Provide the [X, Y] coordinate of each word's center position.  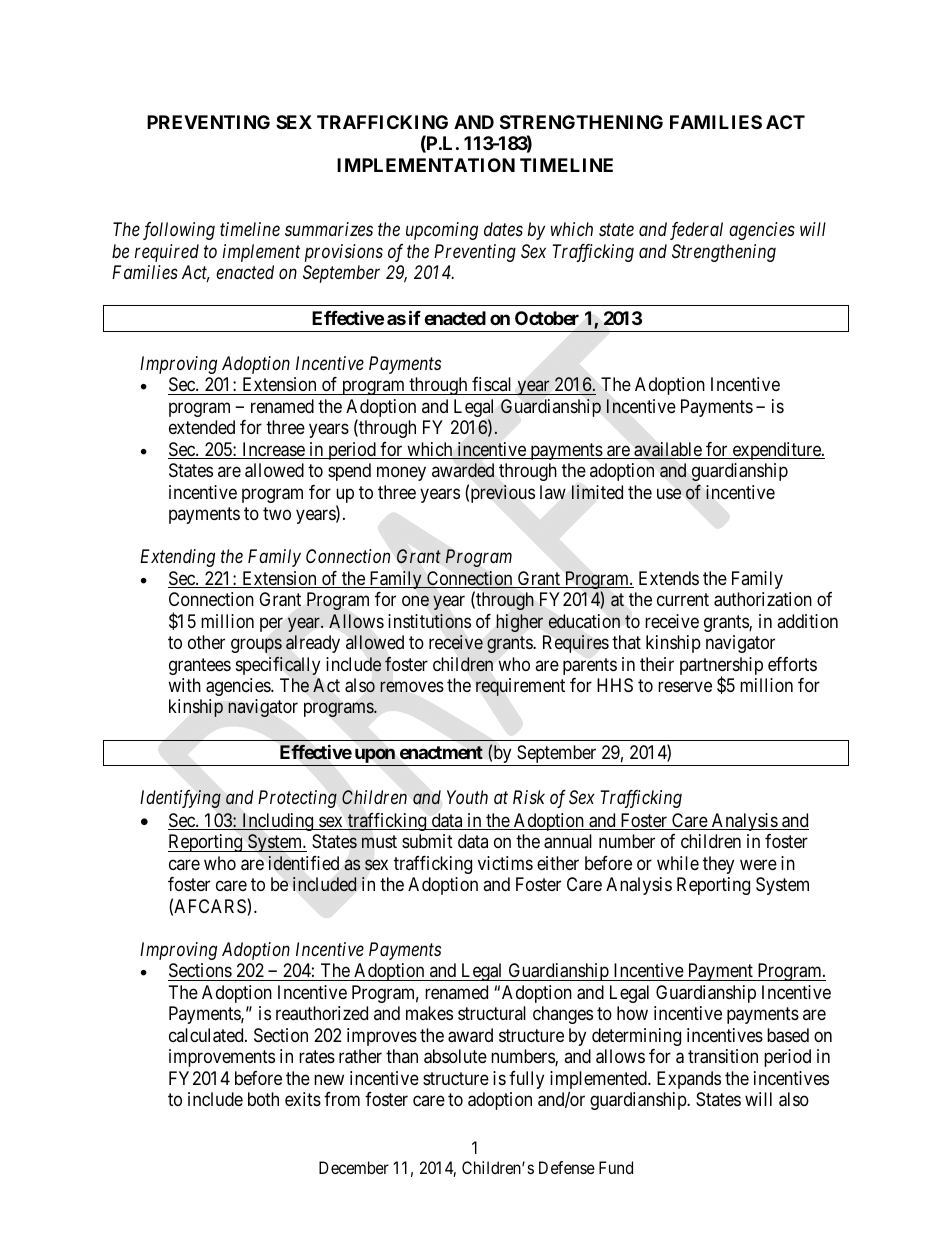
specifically [278, 665]
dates [503, 229]
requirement [520, 687]
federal [696, 231]
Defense [567, 1167]
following [179, 231]
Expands [689, 1080]
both [263, 1099]
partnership [721, 667]
